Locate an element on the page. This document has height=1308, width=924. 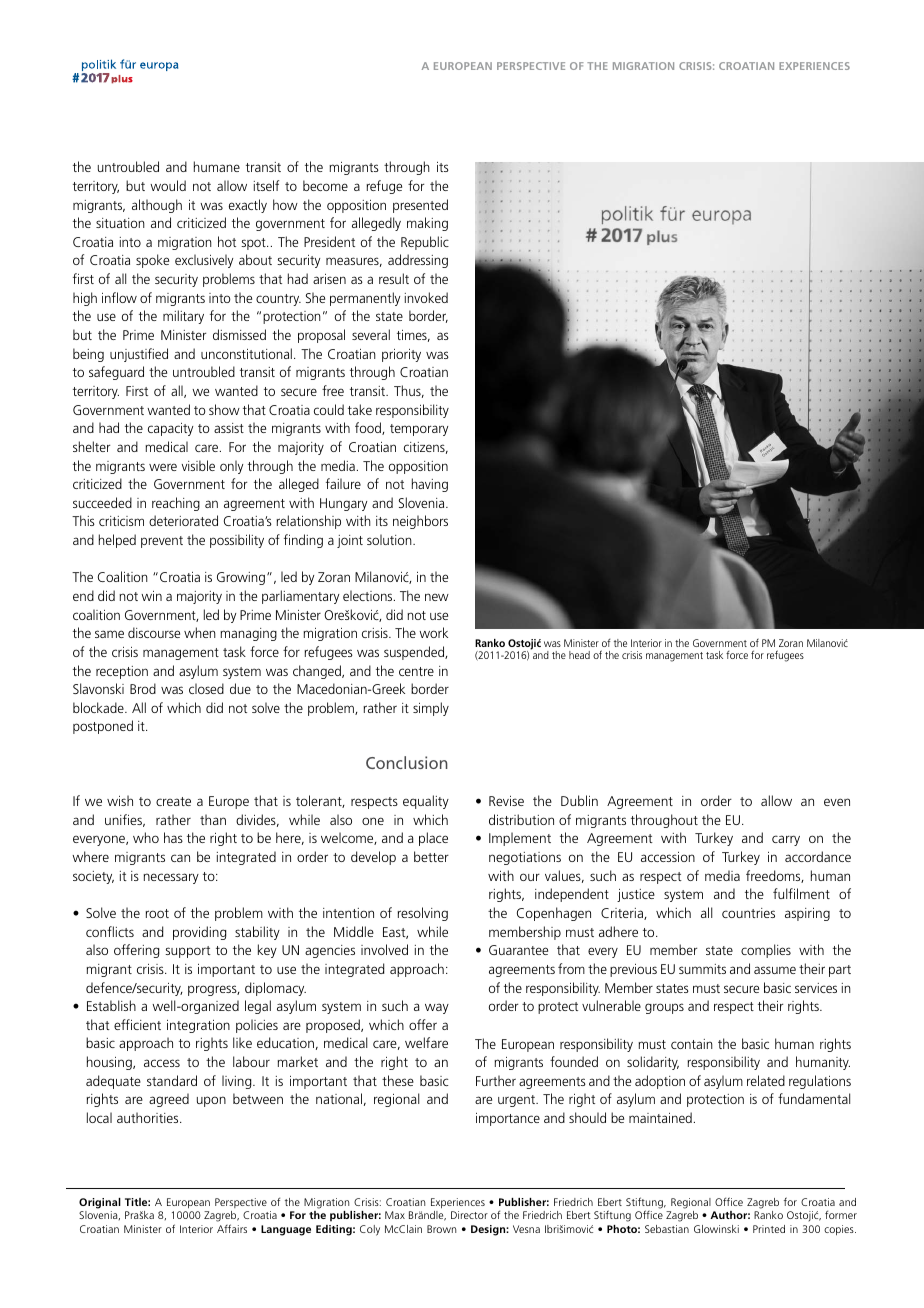
making is located at coordinates (427, 224).
